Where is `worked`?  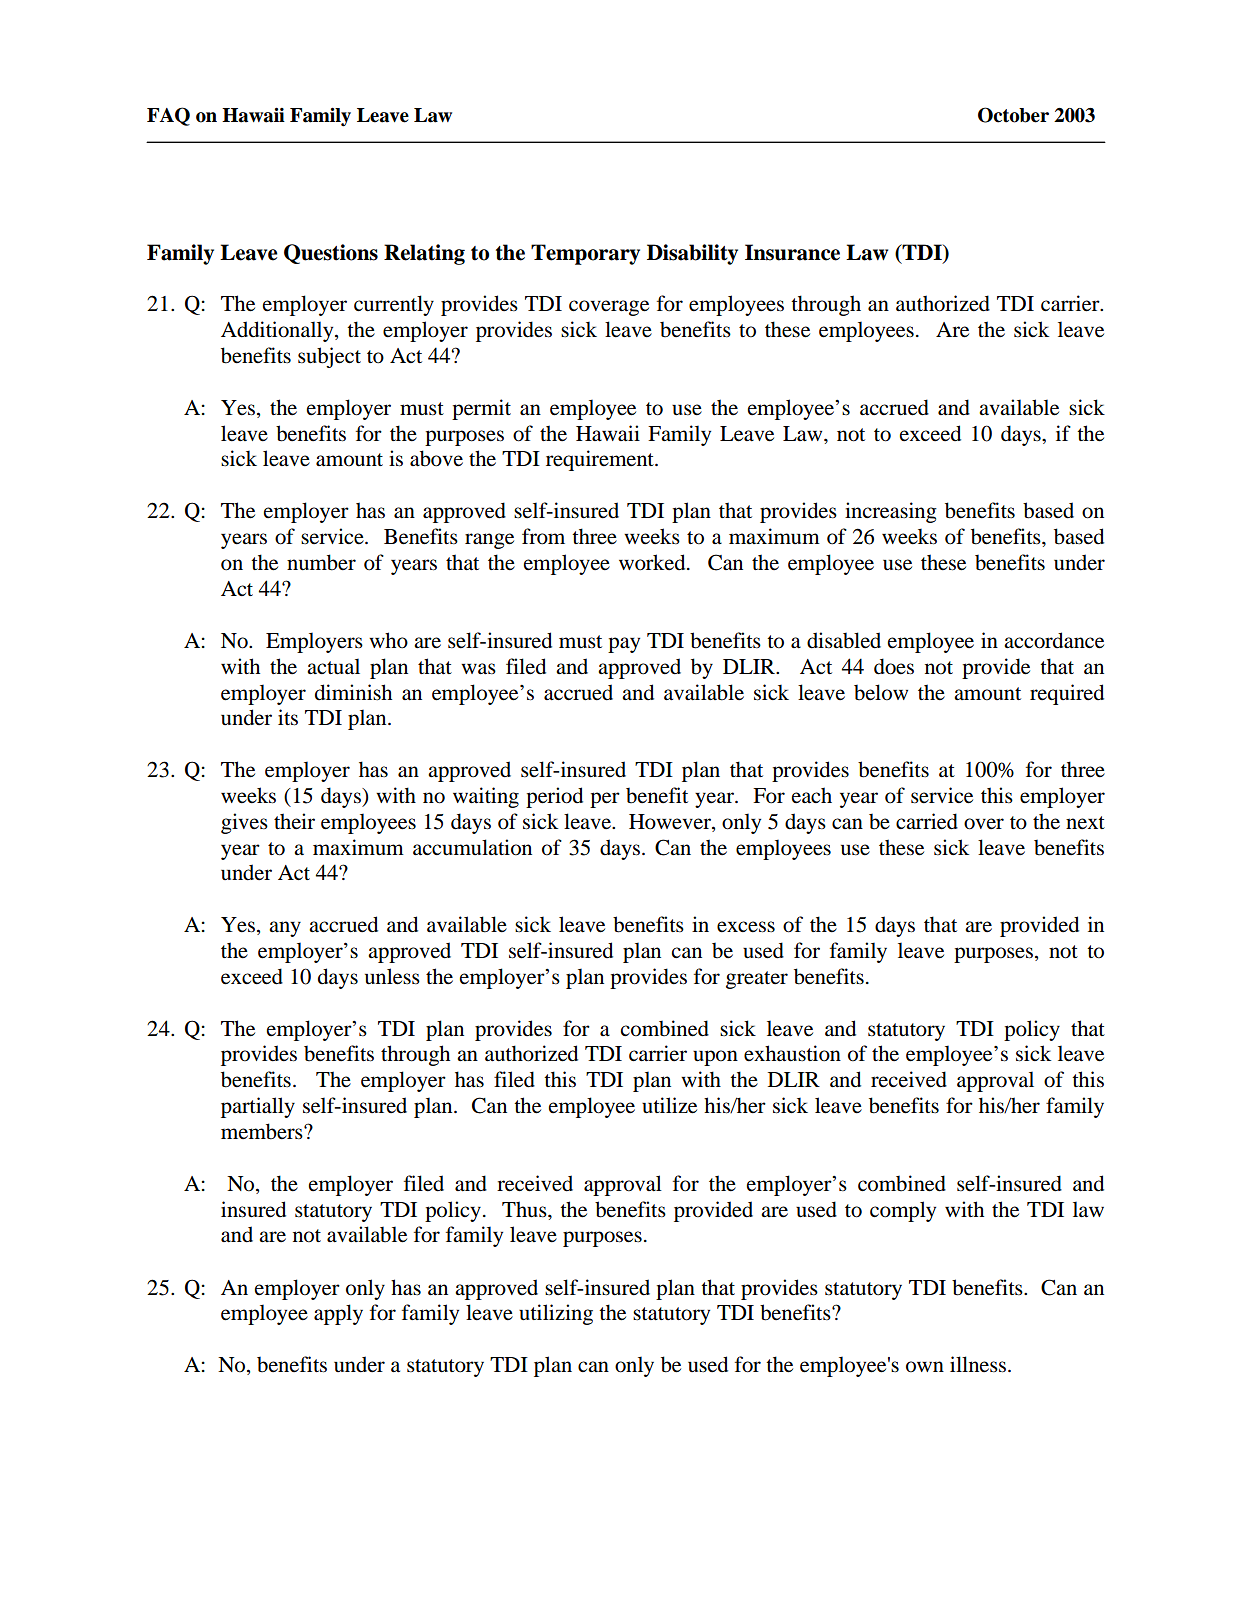
worked is located at coordinates (653, 562).
